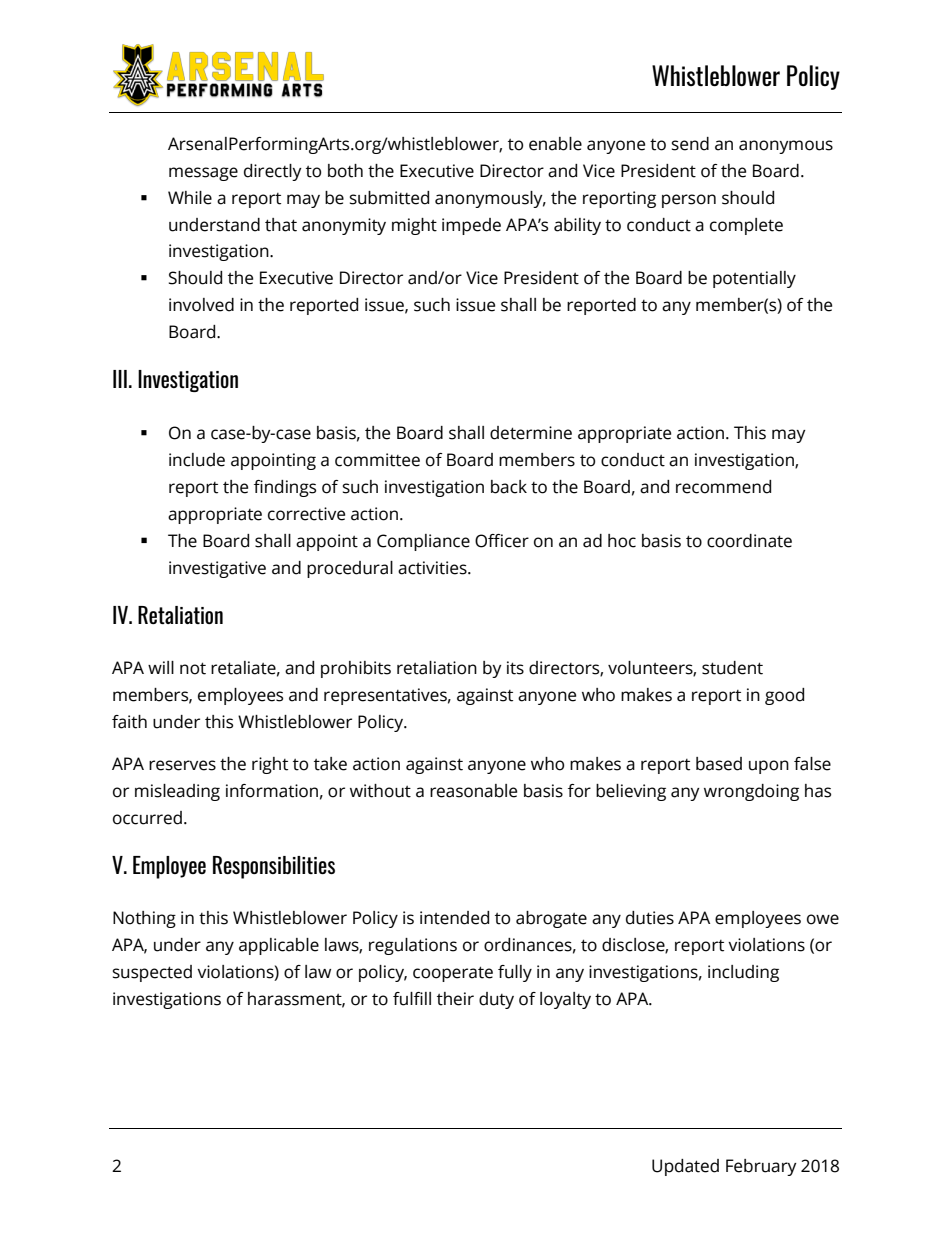 The image size is (952, 1233). What do you see at coordinates (531, 433) in the screenshot?
I see `determine` at bounding box center [531, 433].
